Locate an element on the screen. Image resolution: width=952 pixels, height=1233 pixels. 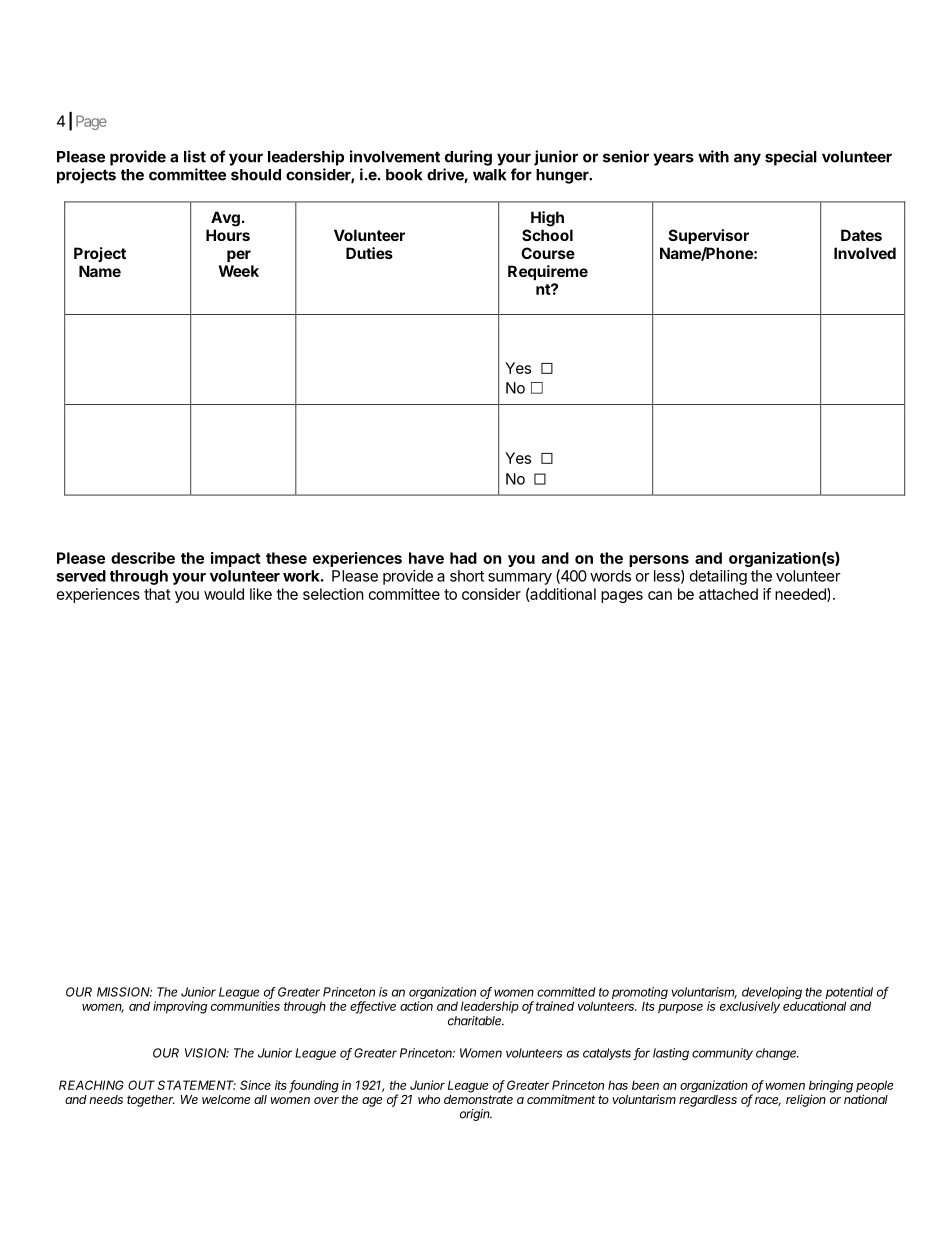
STATEMENT is located at coordinates (197, 1085).
